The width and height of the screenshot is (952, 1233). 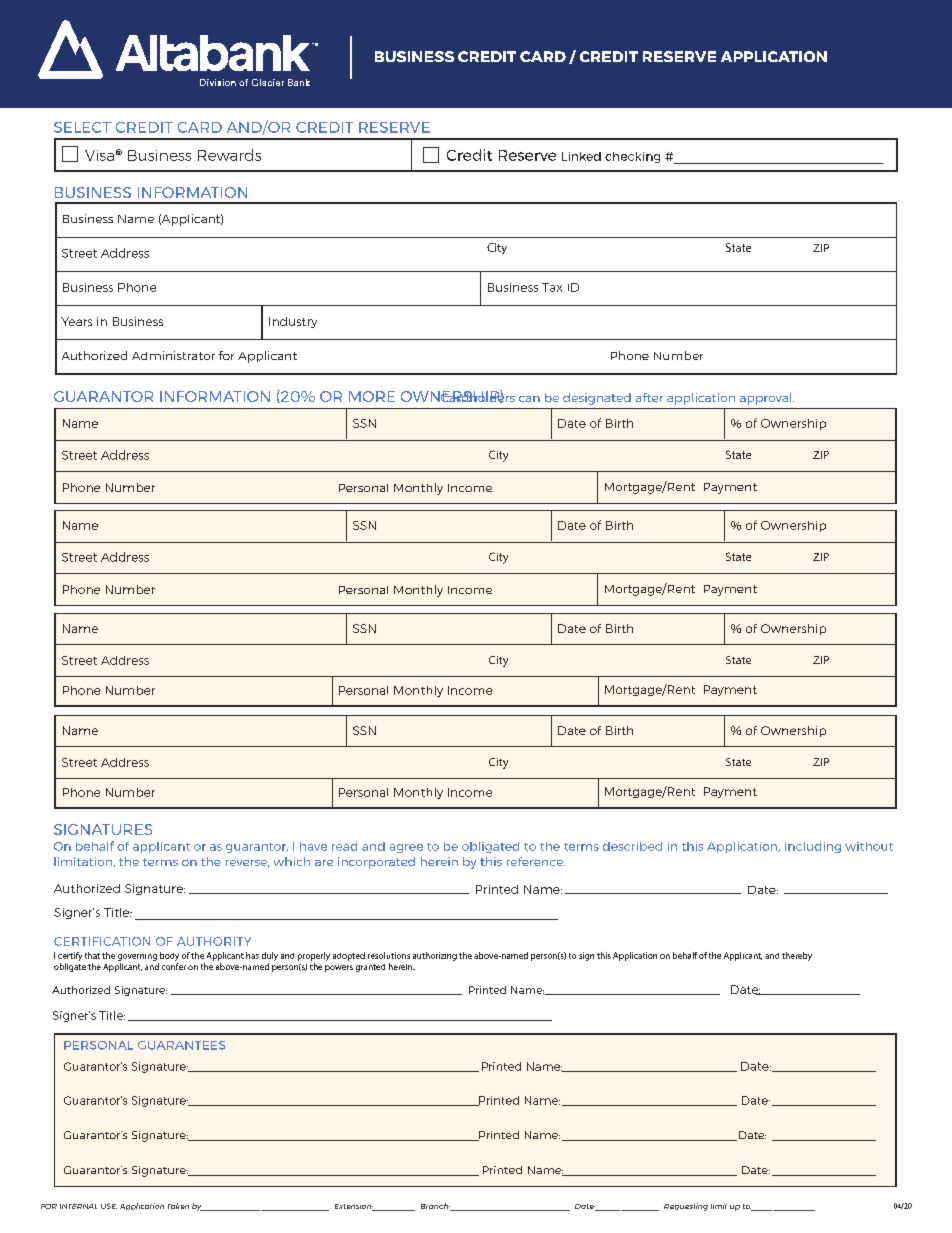 What do you see at coordinates (178, 1206) in the screenshot?
I see `Taken` at bounding box center [178, 1206].
